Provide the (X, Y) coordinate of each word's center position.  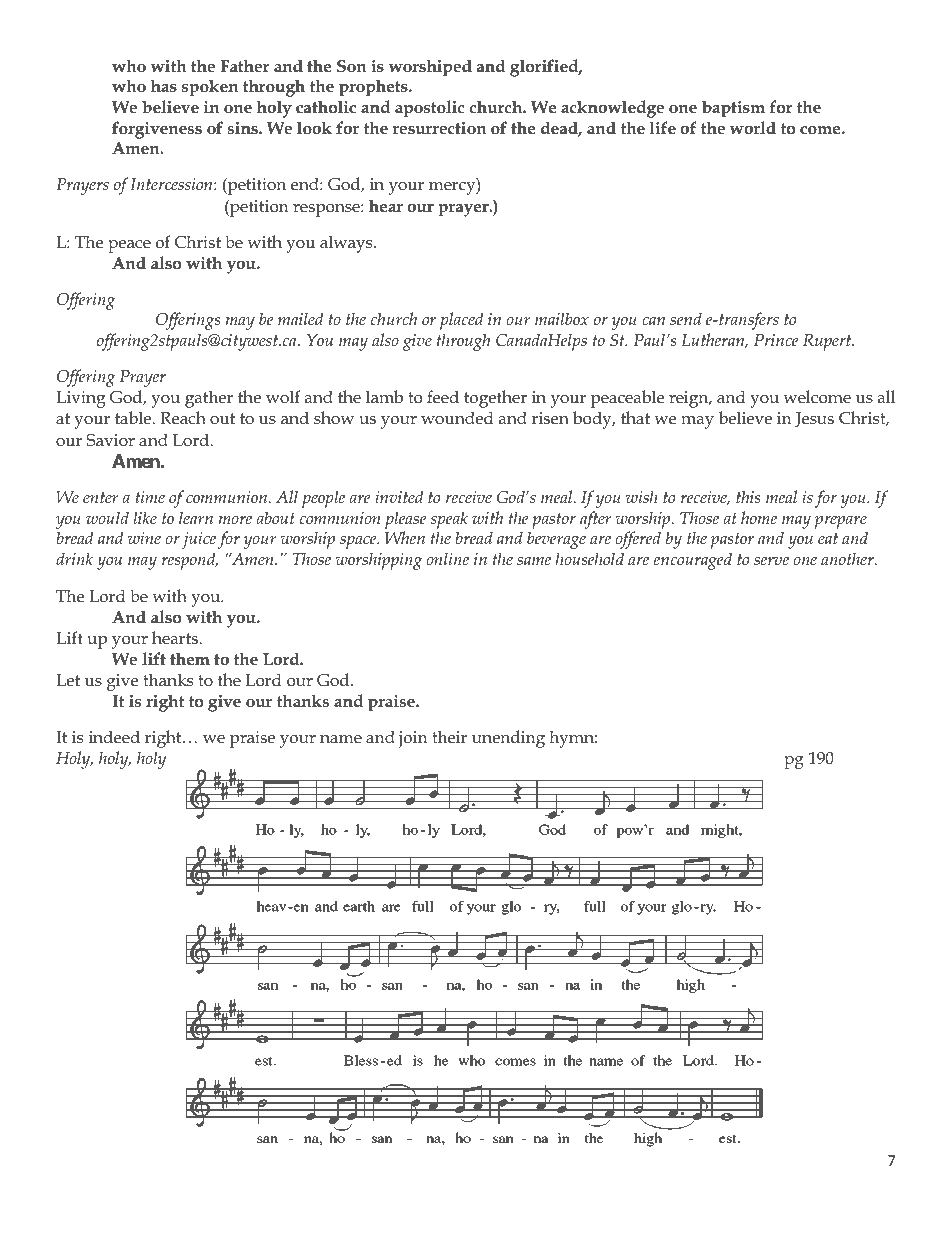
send (686, 318)
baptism (733, 109)
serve (771, 561)
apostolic (429, 109)
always (347, 244)
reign (690, 399)
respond (190, 561)
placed (461, 321)
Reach (183, 418)
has (164, 86)
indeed (114, 737)
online (447, 558)
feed (443, 397)
